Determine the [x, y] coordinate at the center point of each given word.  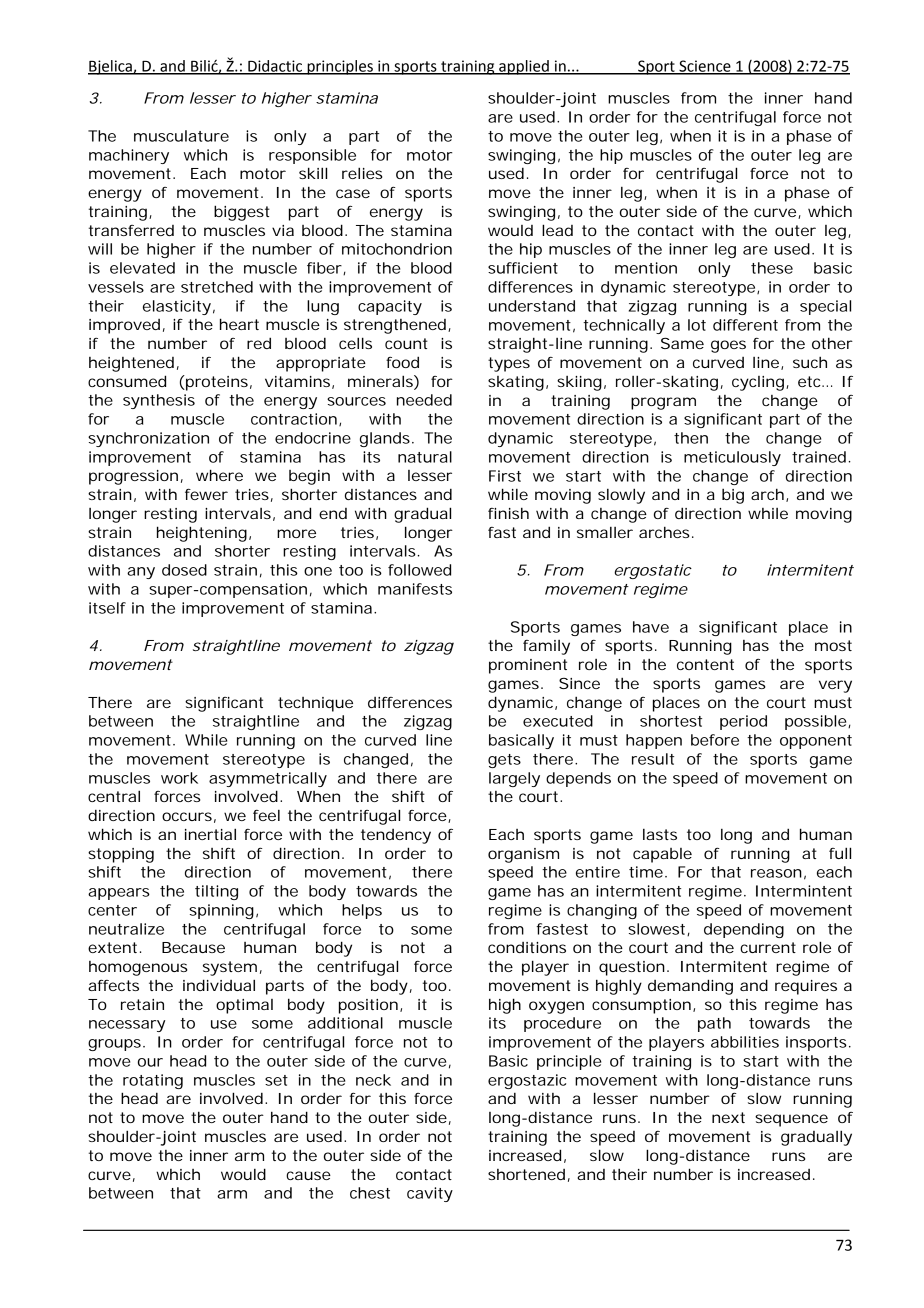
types [509, 364]
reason [776, 873]
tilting [216, 892]
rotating [153, 1081]
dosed [184, 570]
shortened [526, 1174]
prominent [528, 666]
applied [524, 67]
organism [523, 855]
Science [705, 67]
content [705, 664]
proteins [216, 383]
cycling [758, 383]
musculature [181, 136]
